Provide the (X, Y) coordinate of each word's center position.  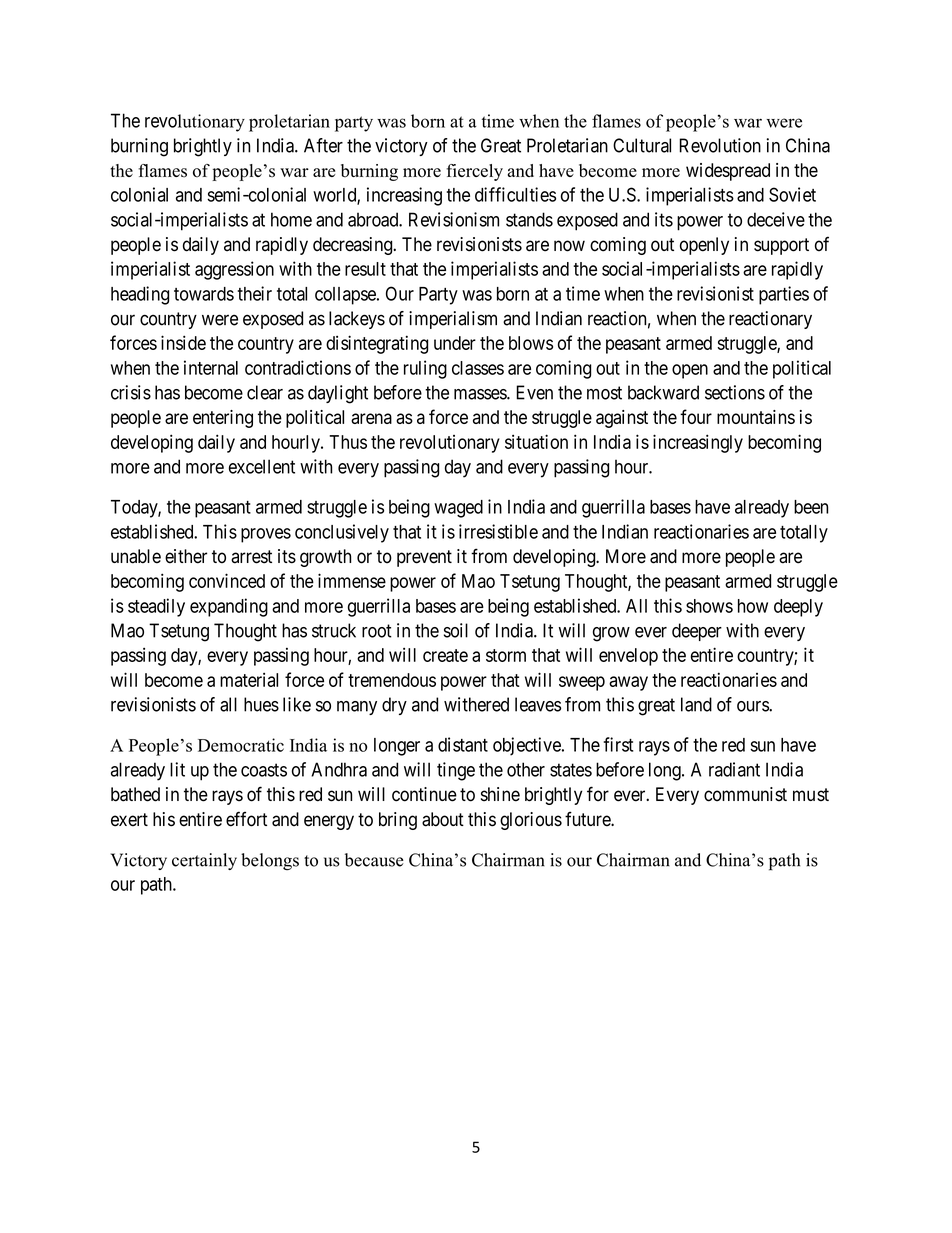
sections (735, 392)
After (323, 145)
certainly (204, 861)
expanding (229, 607)
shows (709, 606)
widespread (728, 172)
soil (456, 630)
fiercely (474, 172)
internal (211, 367)
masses (481, 394)
